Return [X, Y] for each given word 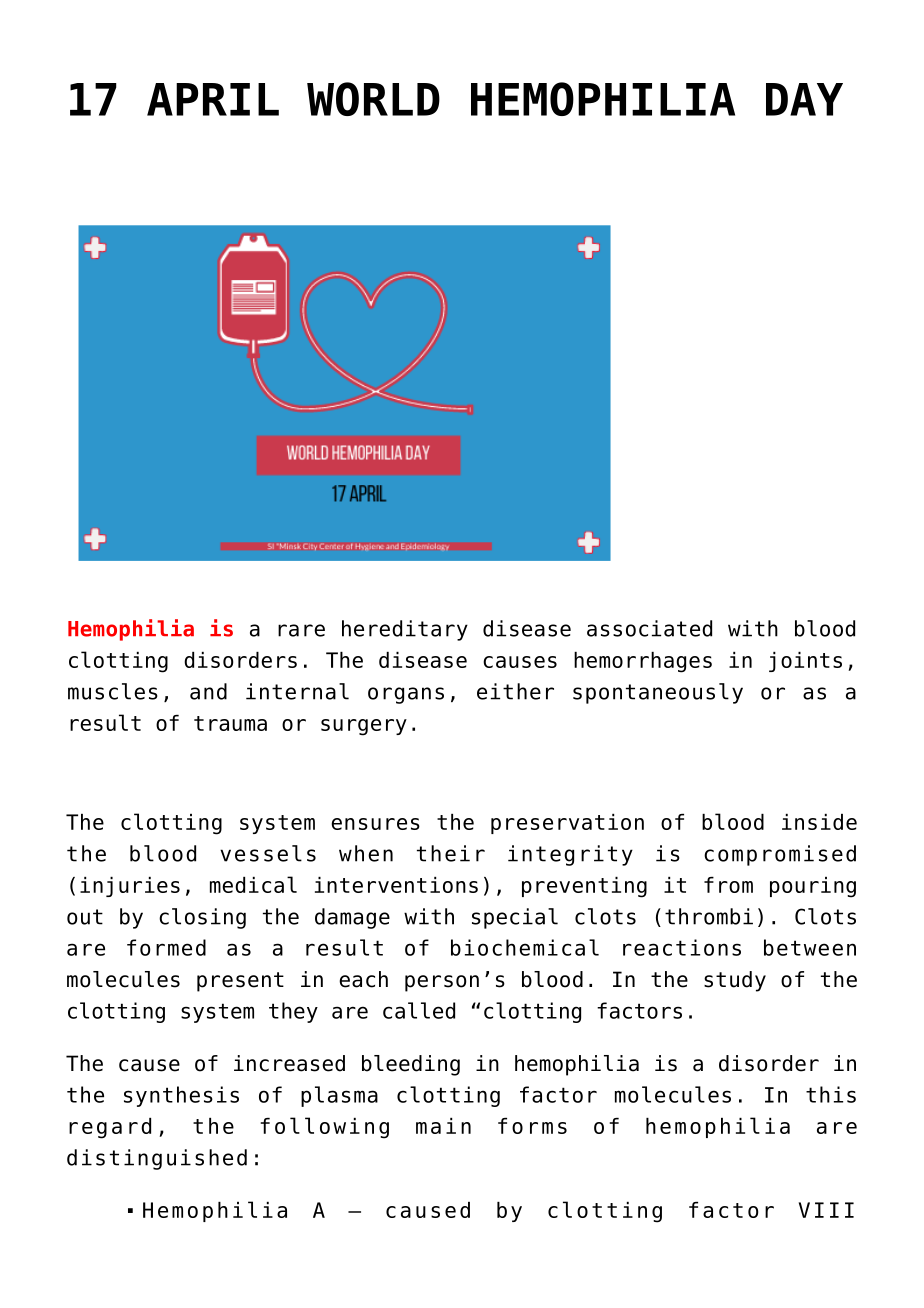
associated [649, 628]
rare [301, 630]
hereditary [405, 630]
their [451, 853]
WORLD [373, 99]
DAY [804, 99]
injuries [130, 887]
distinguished [157, 1159]
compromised [780, 855]
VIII [826, 1210]
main [443, 1126]
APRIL [213, 99]
